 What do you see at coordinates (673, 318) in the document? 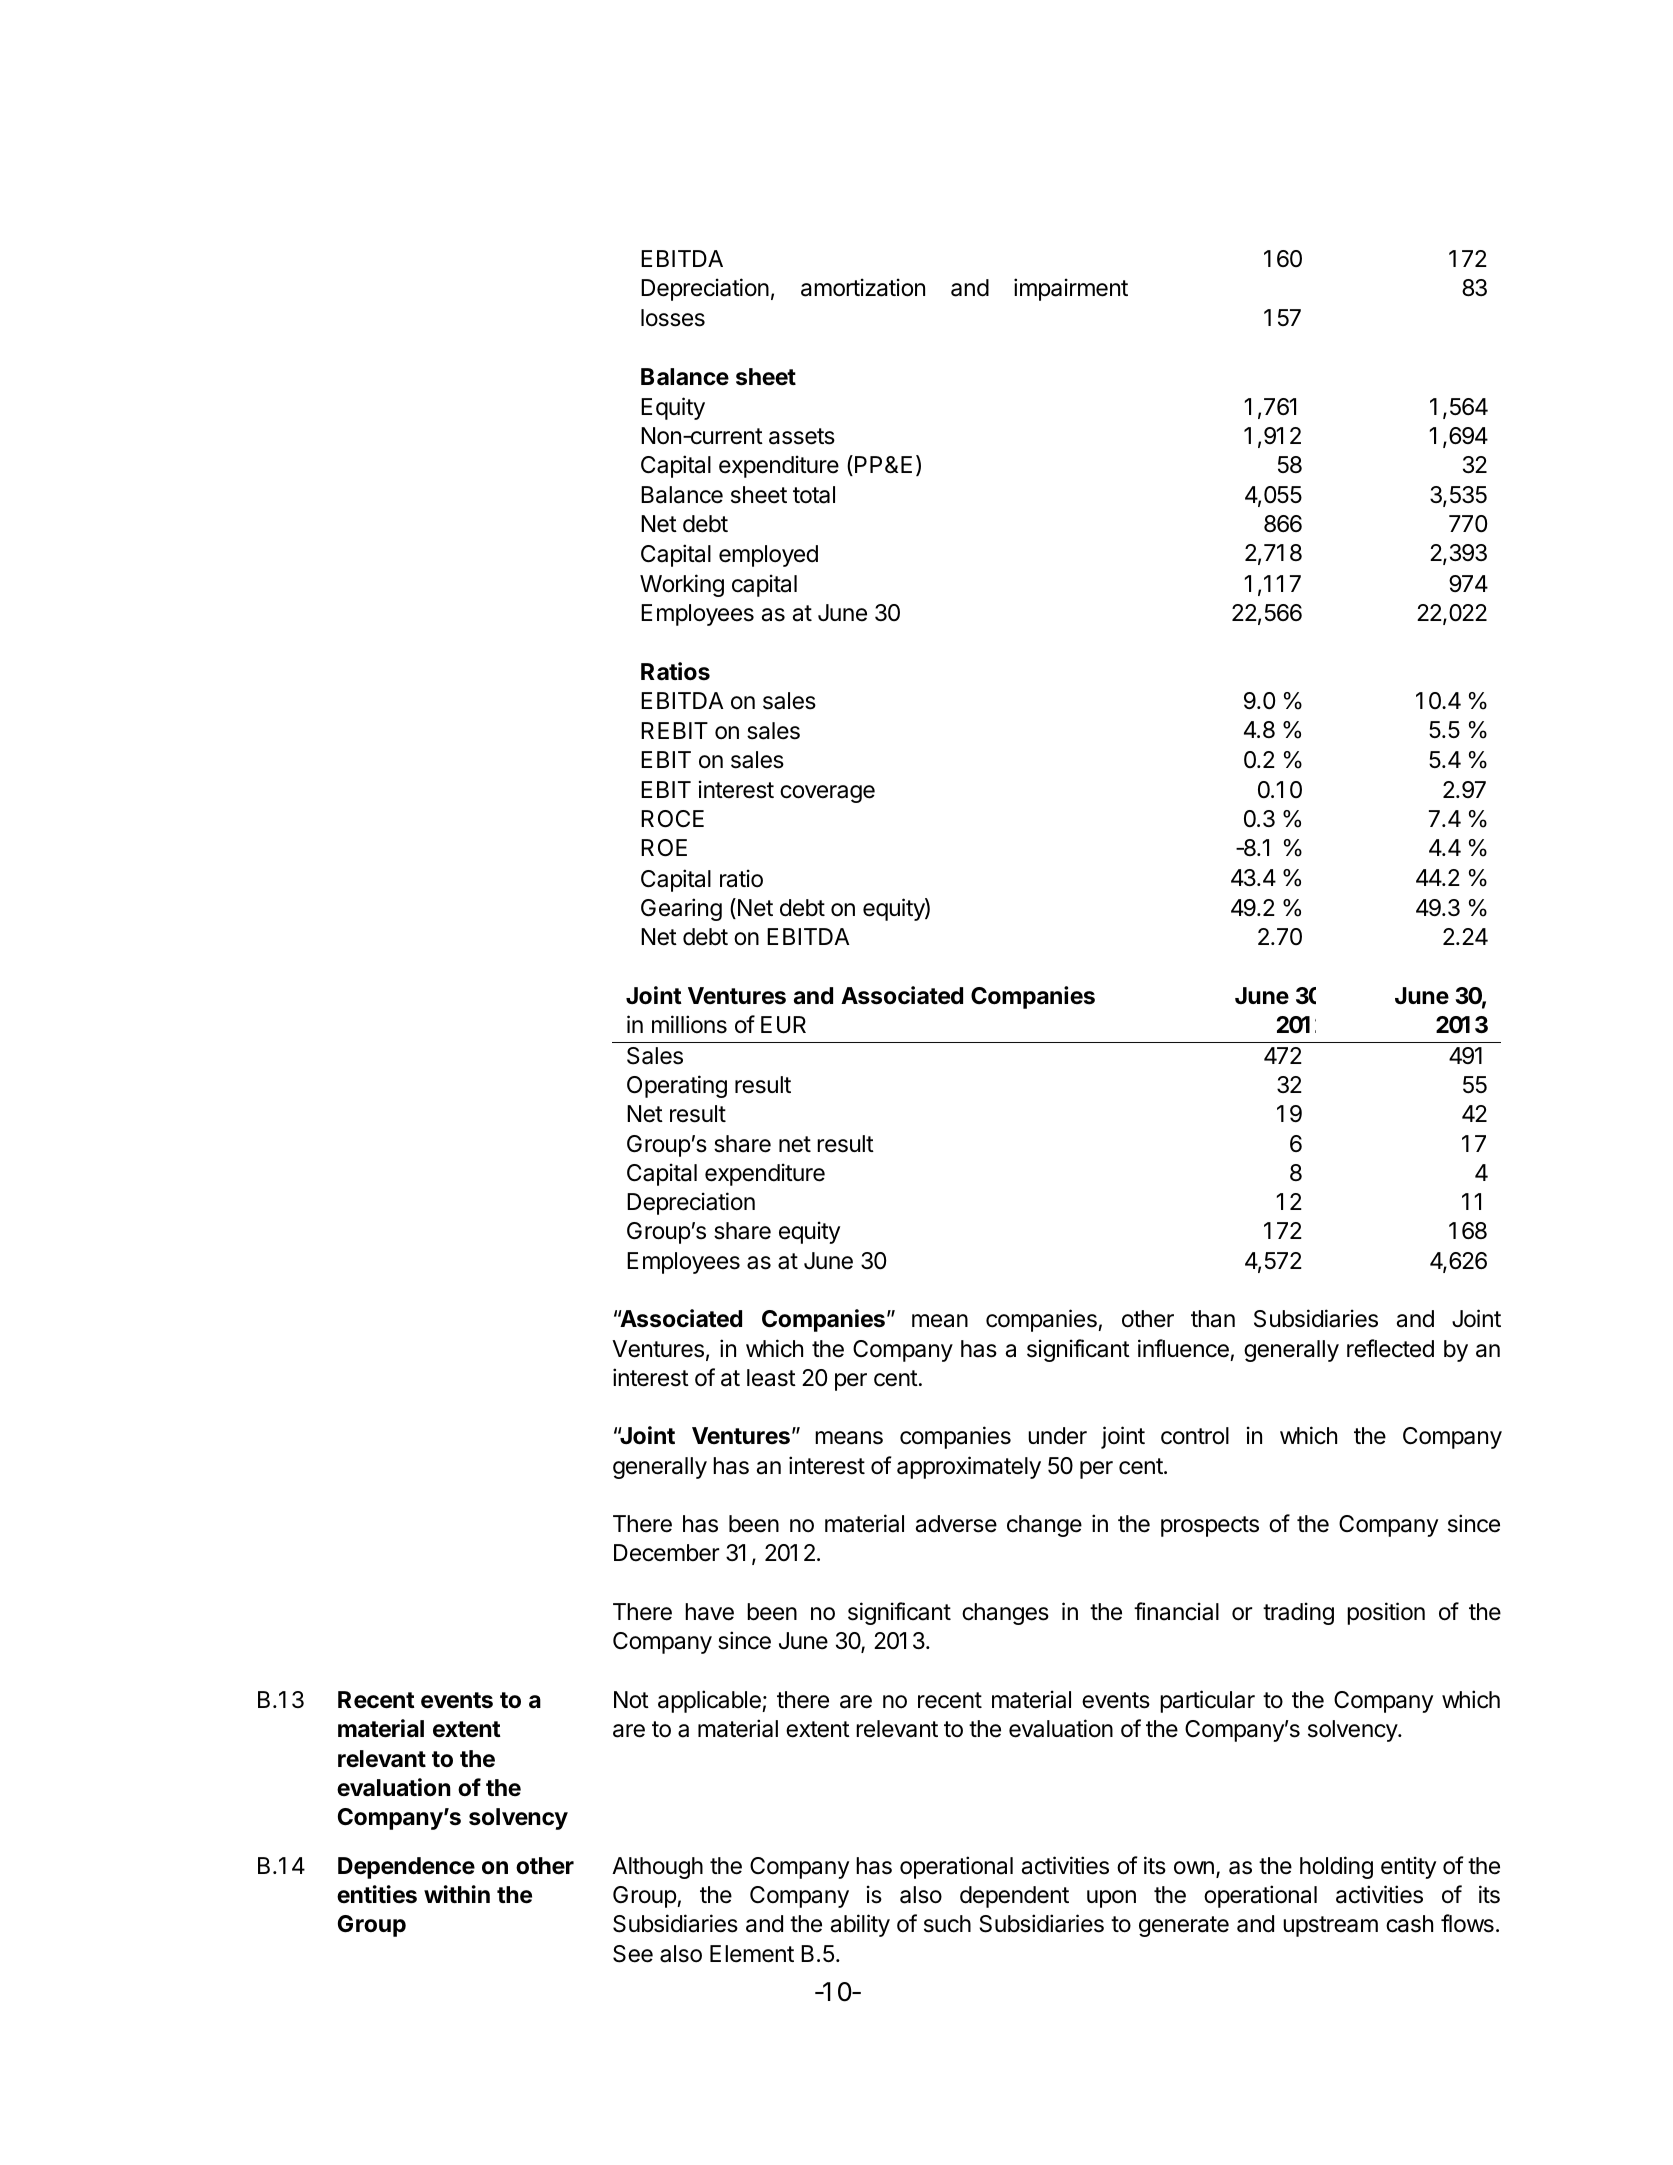
I see `losses` at bounding box center [673, 318].
